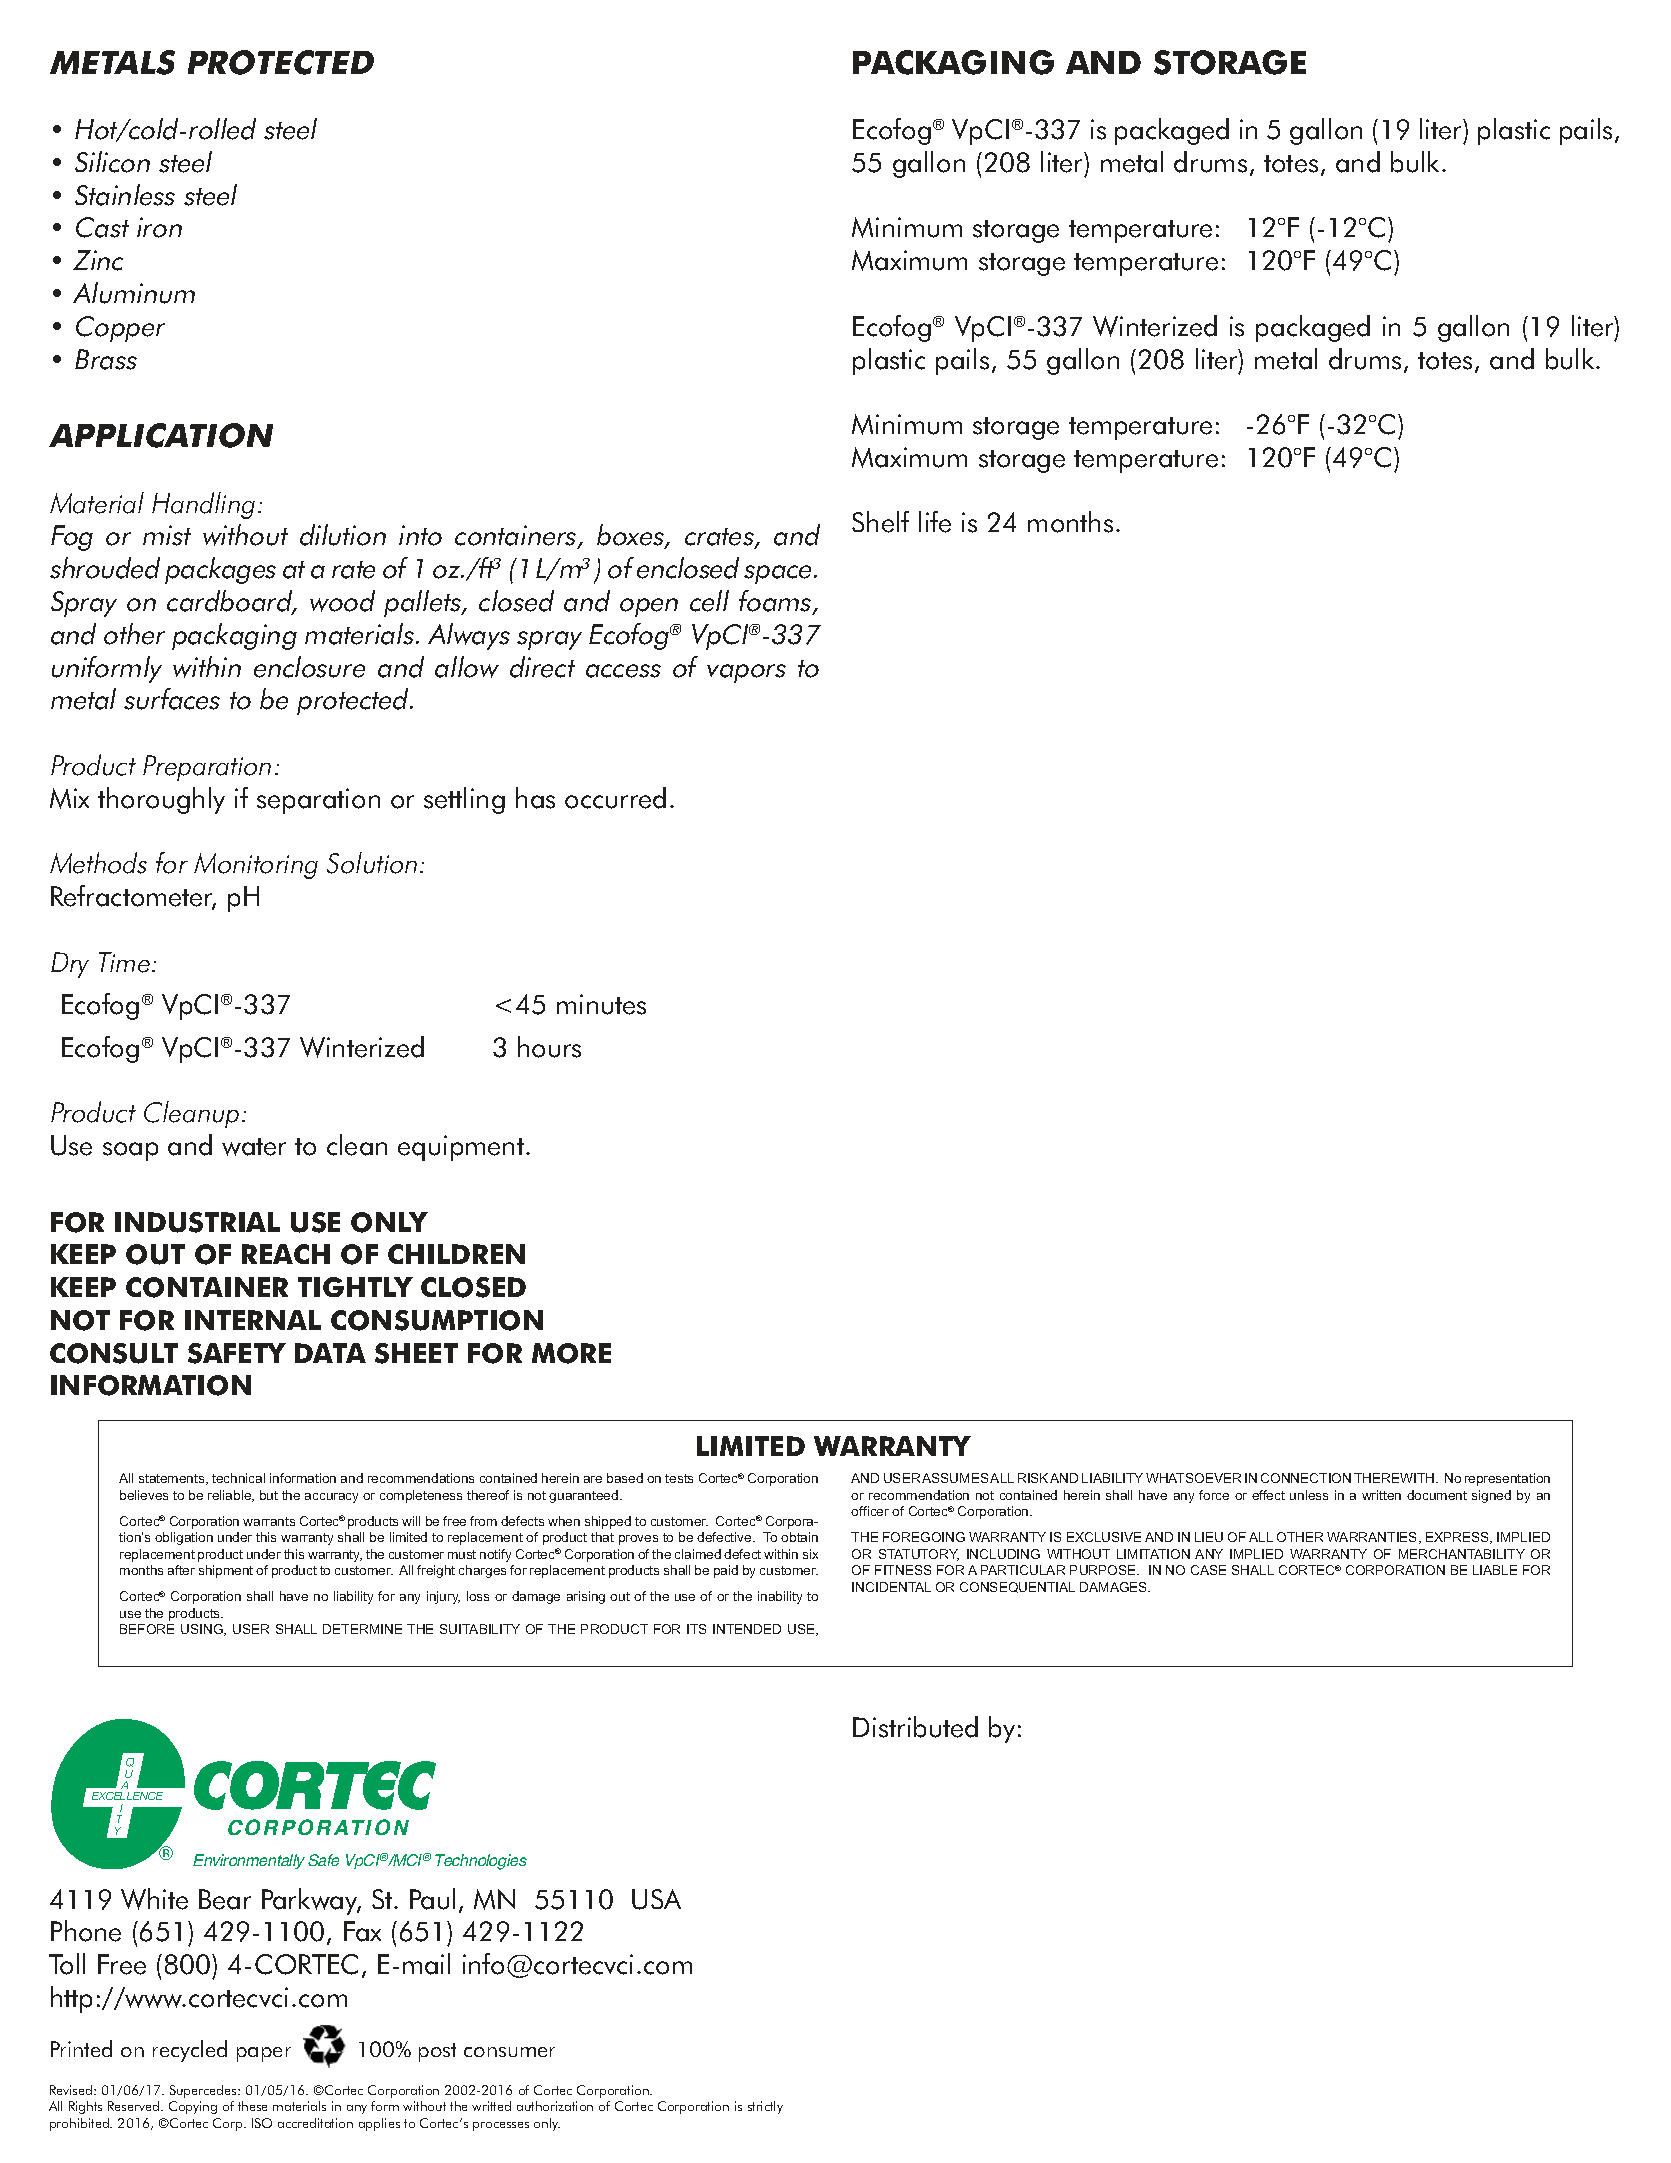  I want to click on MORE, so click(571, 1353).
